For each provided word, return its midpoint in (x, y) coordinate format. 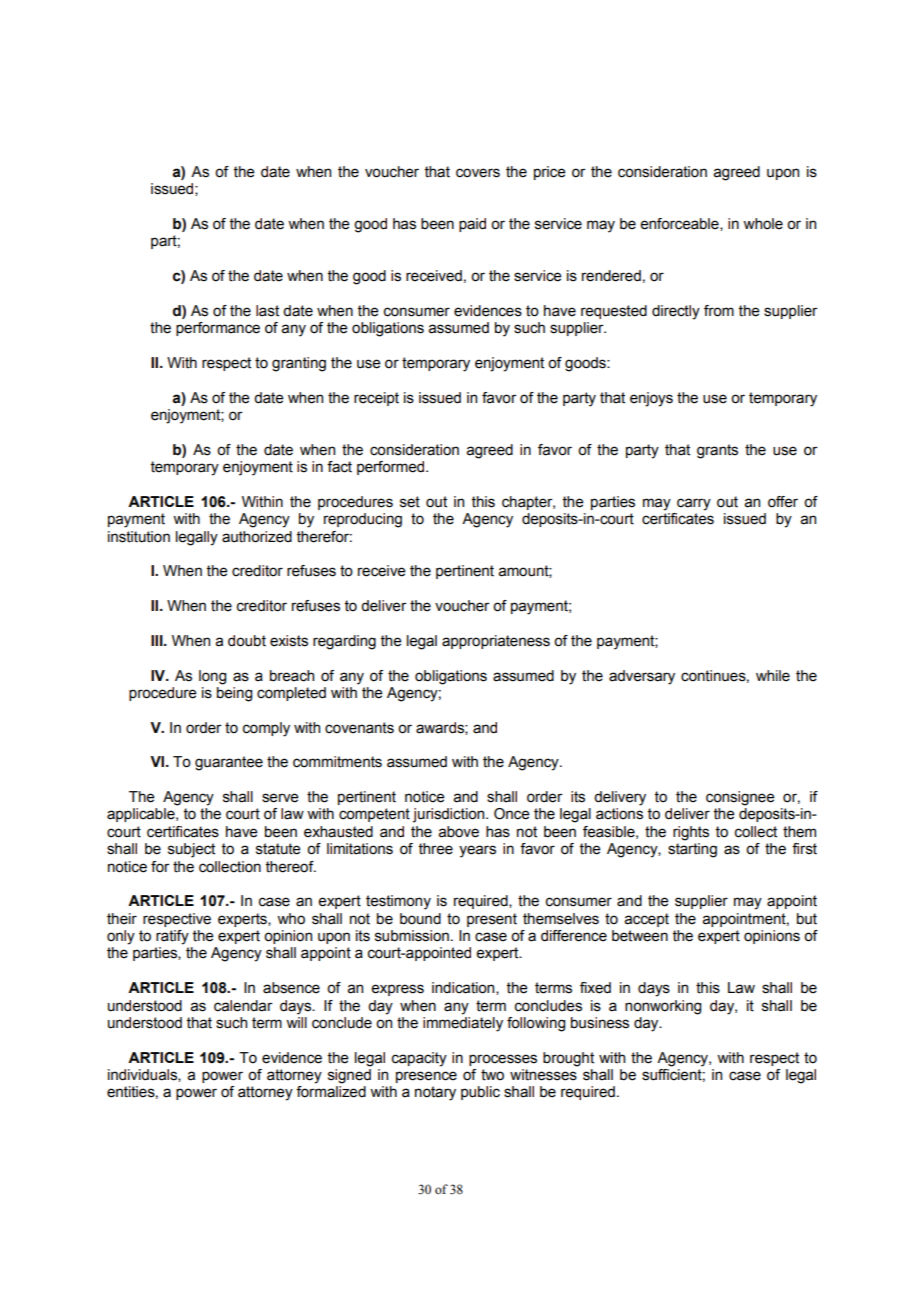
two (492, 1075)
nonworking (663, 1007)
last (267, 311)
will (296, 1022)
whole (763, 224)
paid (472, 225)
